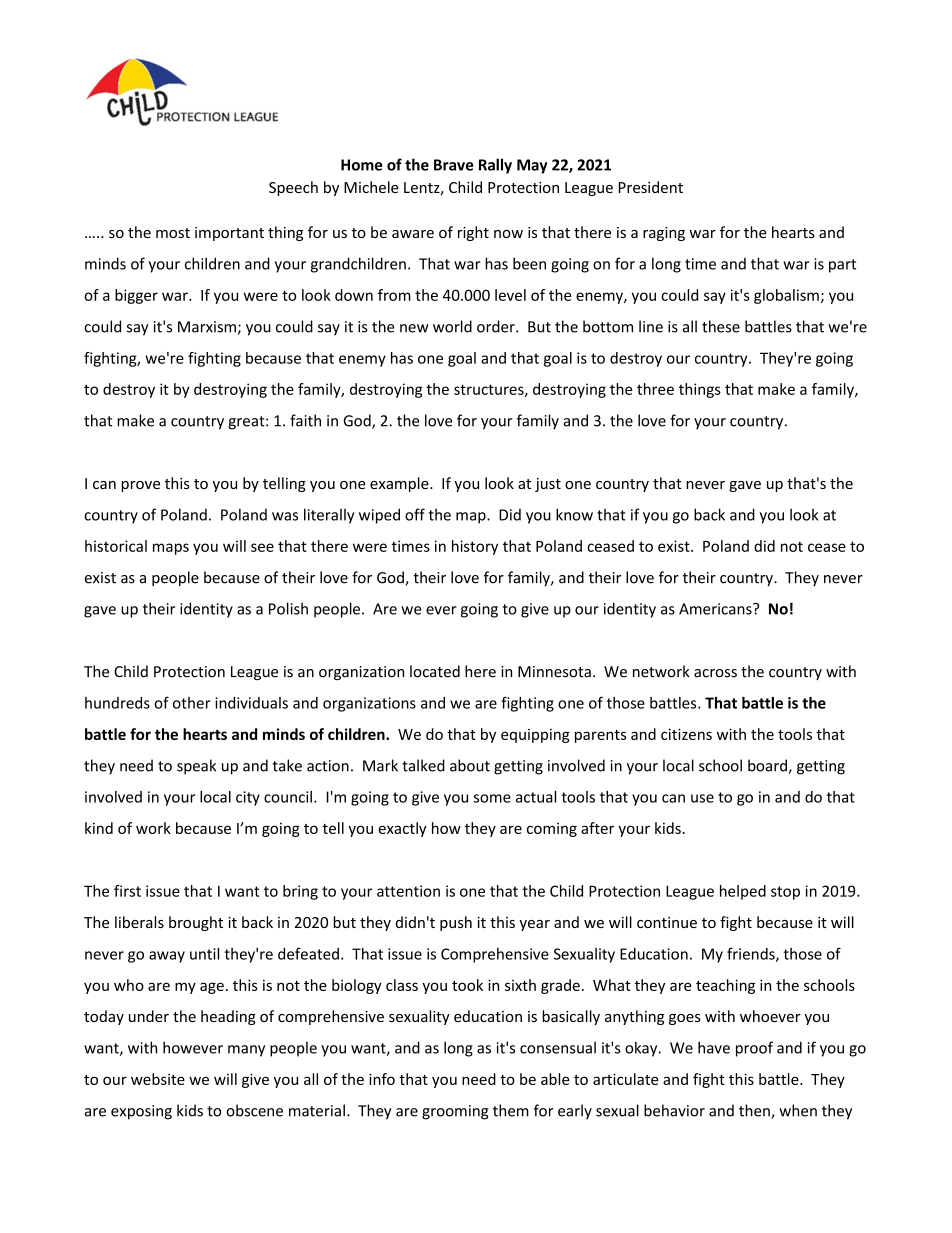 This screenshot has height=1233, width=952. Describe the element at coordinates (470, 765) in the screenshot. I see `about` at that location.
